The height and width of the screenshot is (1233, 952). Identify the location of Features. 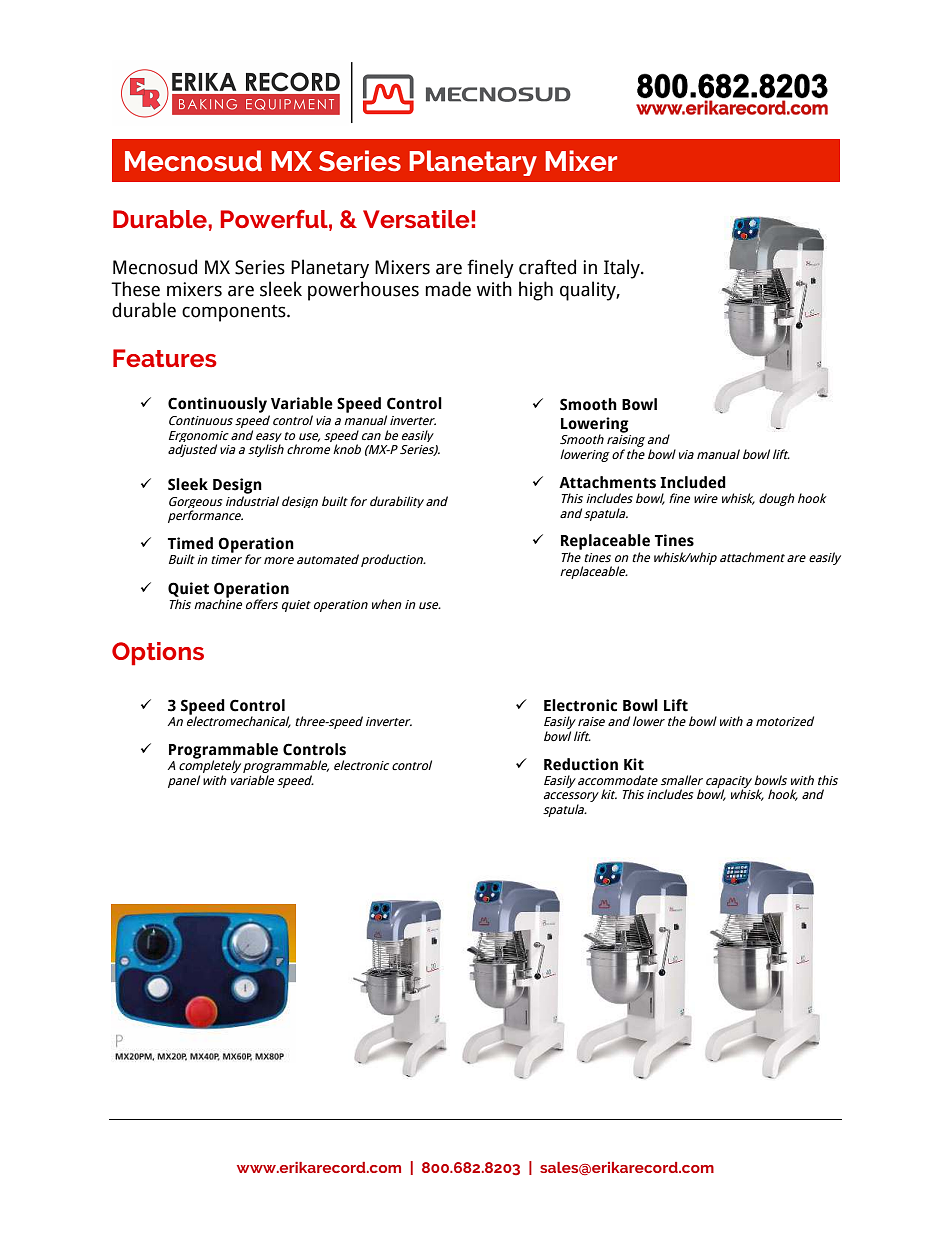
(165, 358).
